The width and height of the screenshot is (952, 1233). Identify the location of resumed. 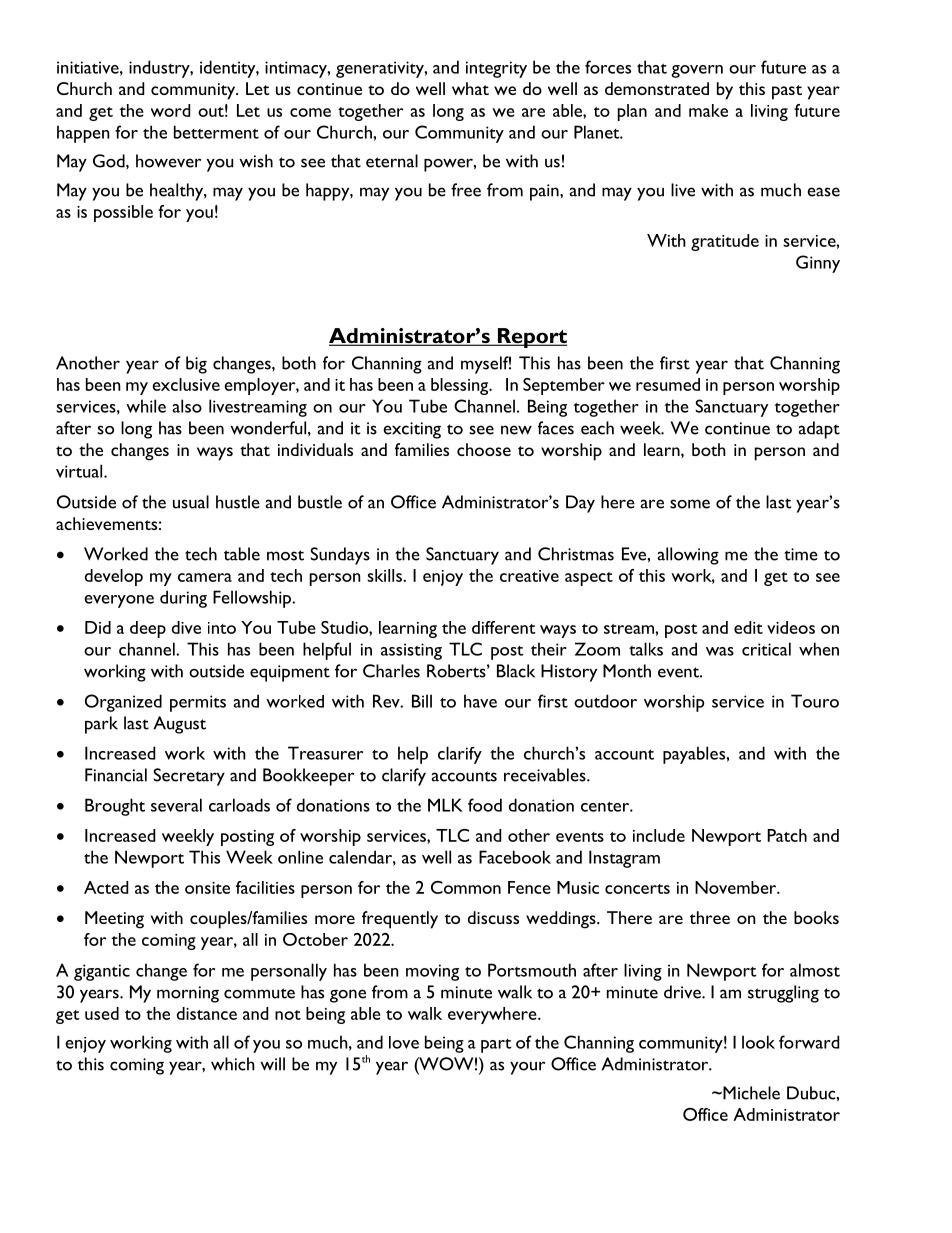
(668, 384).
